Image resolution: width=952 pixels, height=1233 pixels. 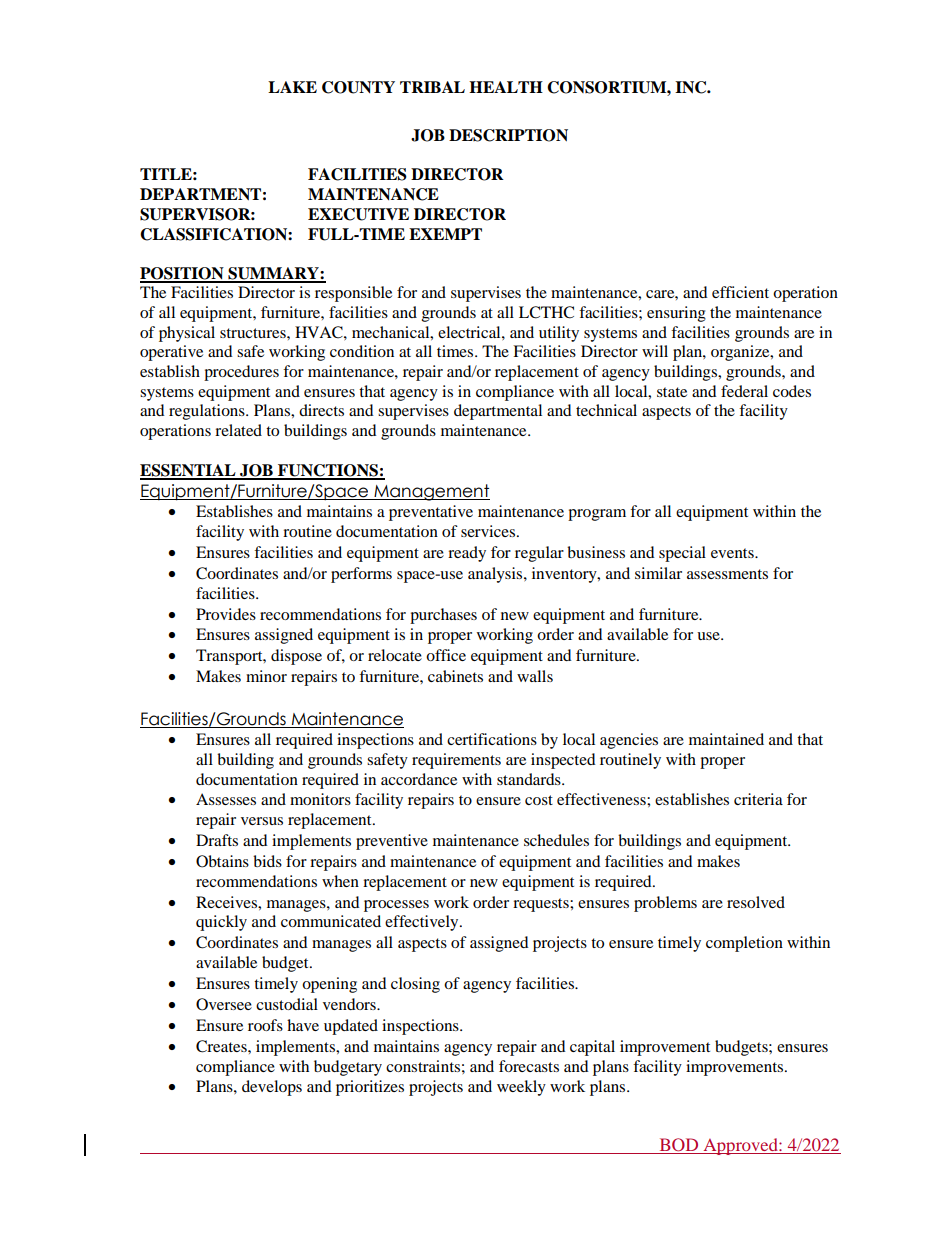 What do you see at coordinates (292, 87) in the image?
I see `LAKE` at bounding box center [292, 87].
